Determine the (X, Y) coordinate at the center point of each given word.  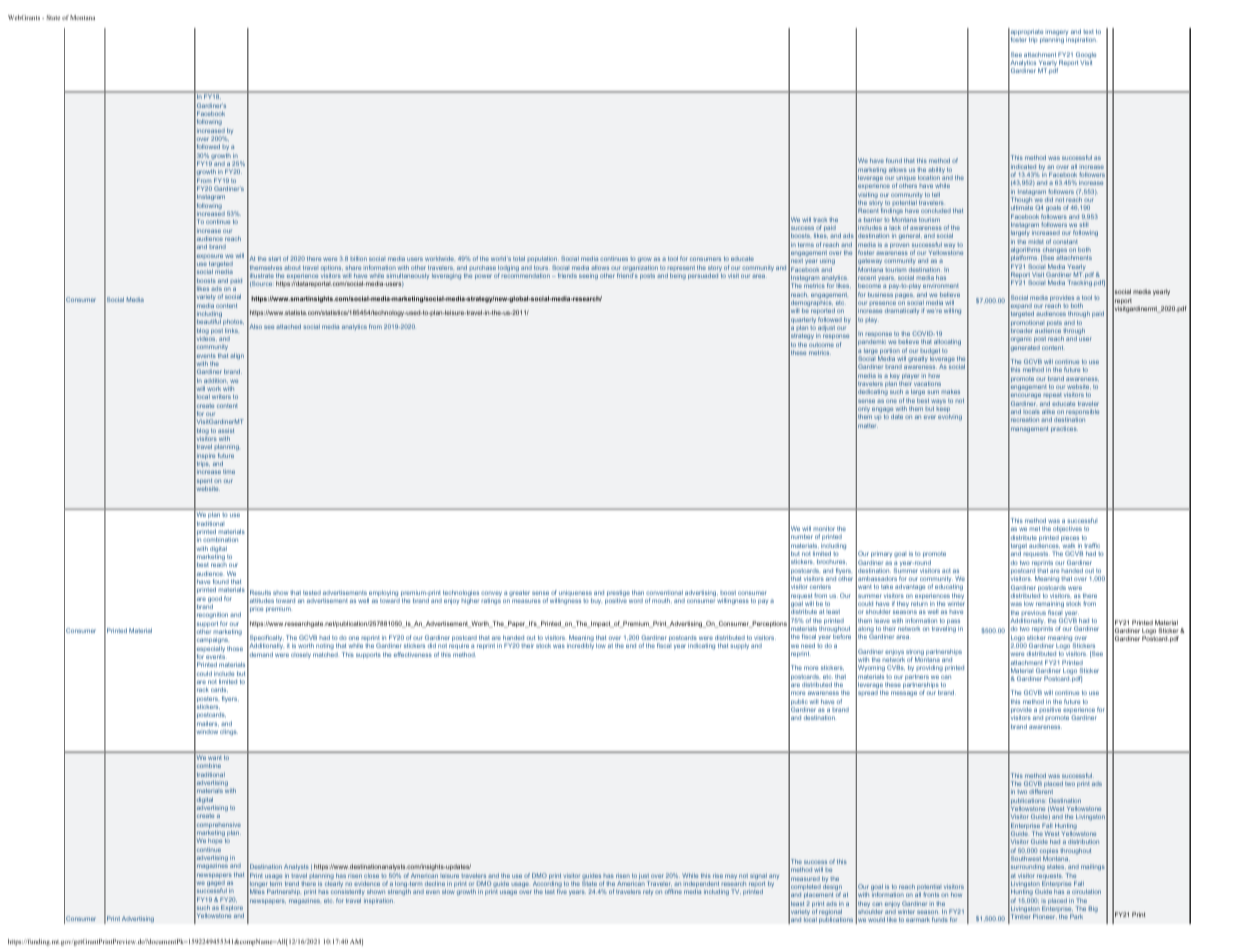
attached (288, 326)
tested (312, 592)
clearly (334, 884)
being (678, 276)
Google (1086, 56)
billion (358, 258)
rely (648, 892)
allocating (947, 342)
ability (936, 171)
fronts (931, 894)
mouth (662, 600)
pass (953, 623)
